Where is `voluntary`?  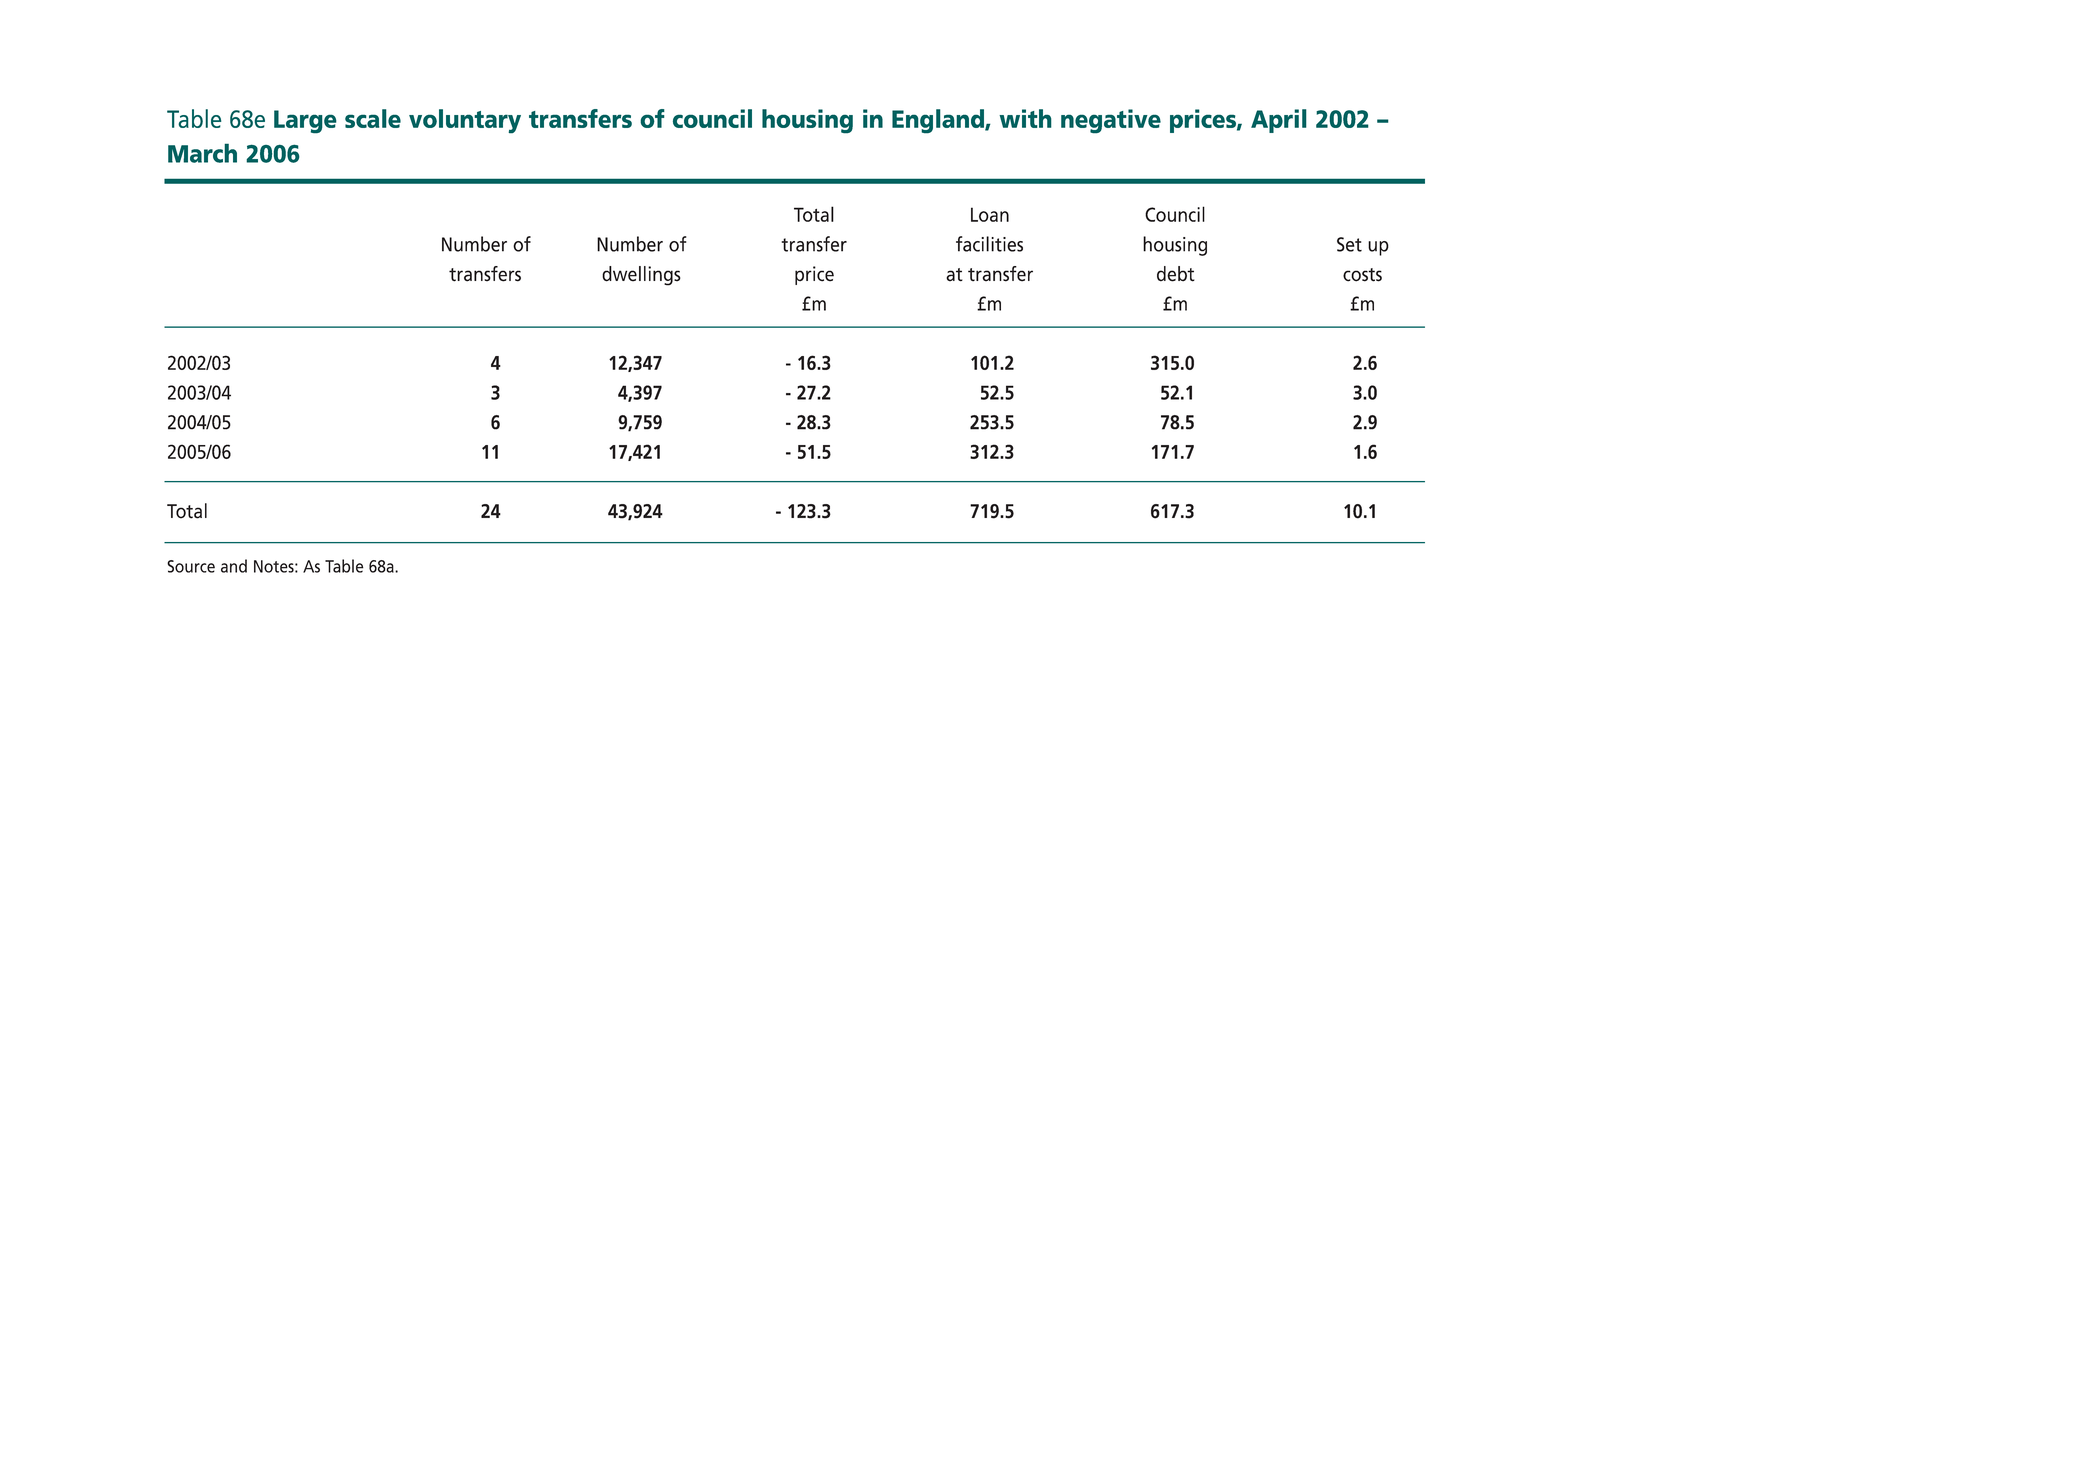 voluntary is located at coordinates (465, 121).
